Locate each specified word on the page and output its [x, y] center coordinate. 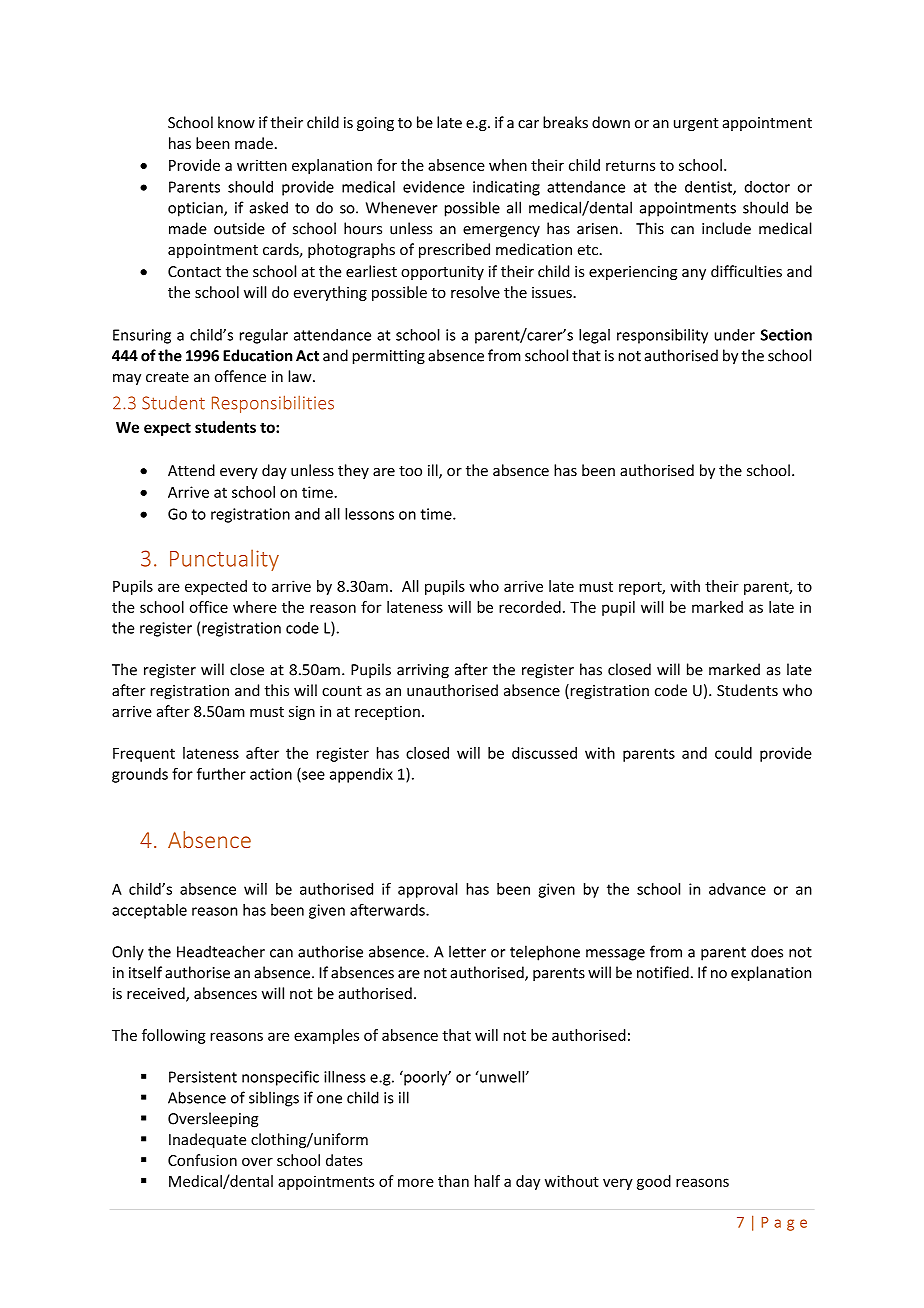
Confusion [202, 1160]
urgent [696, 124]
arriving [423, 671]
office [209, 607]
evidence [434, 187]
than [453, 1181]
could [733, 753]
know [236, 122]
